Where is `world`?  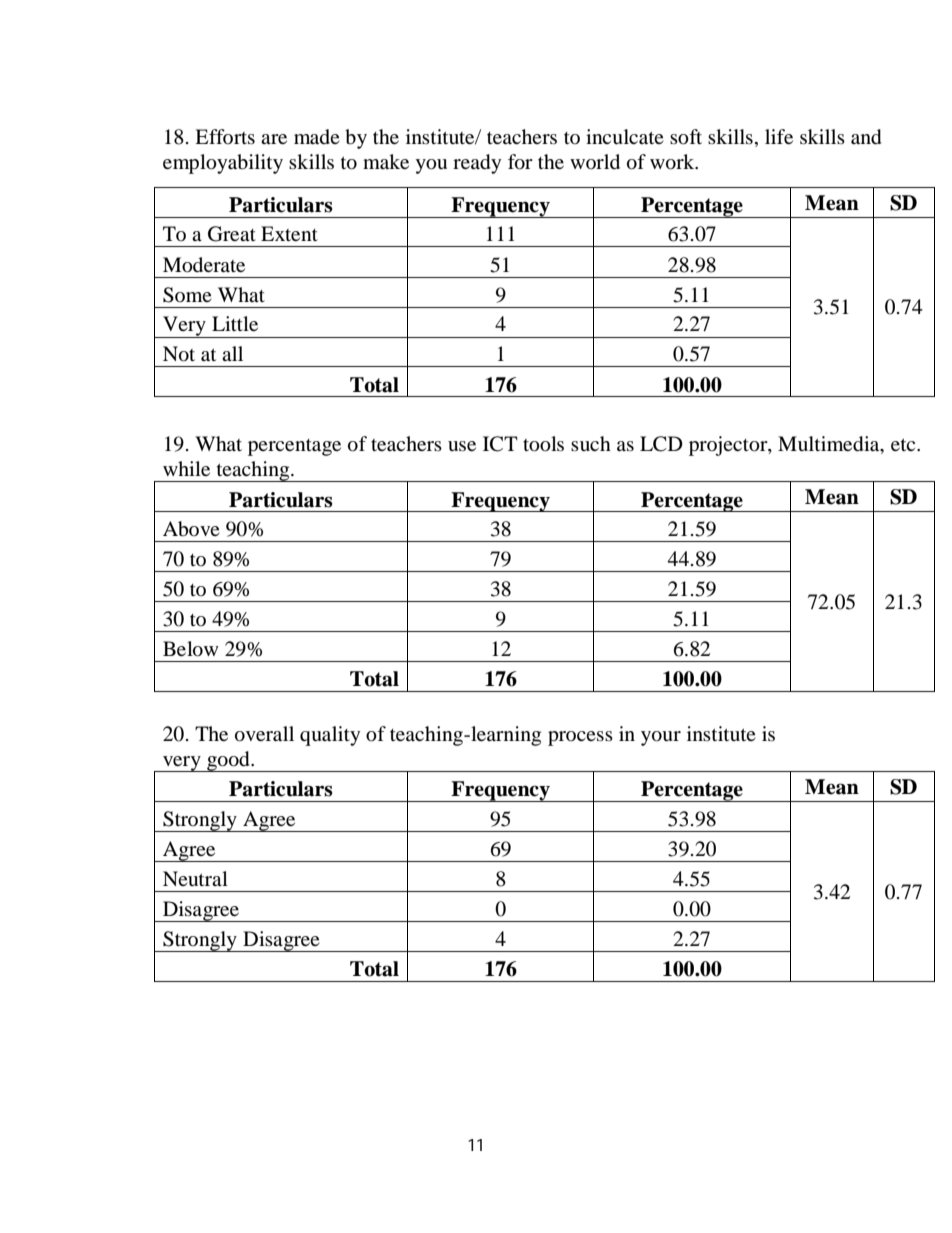 world is located at coordinates (595, 162).
